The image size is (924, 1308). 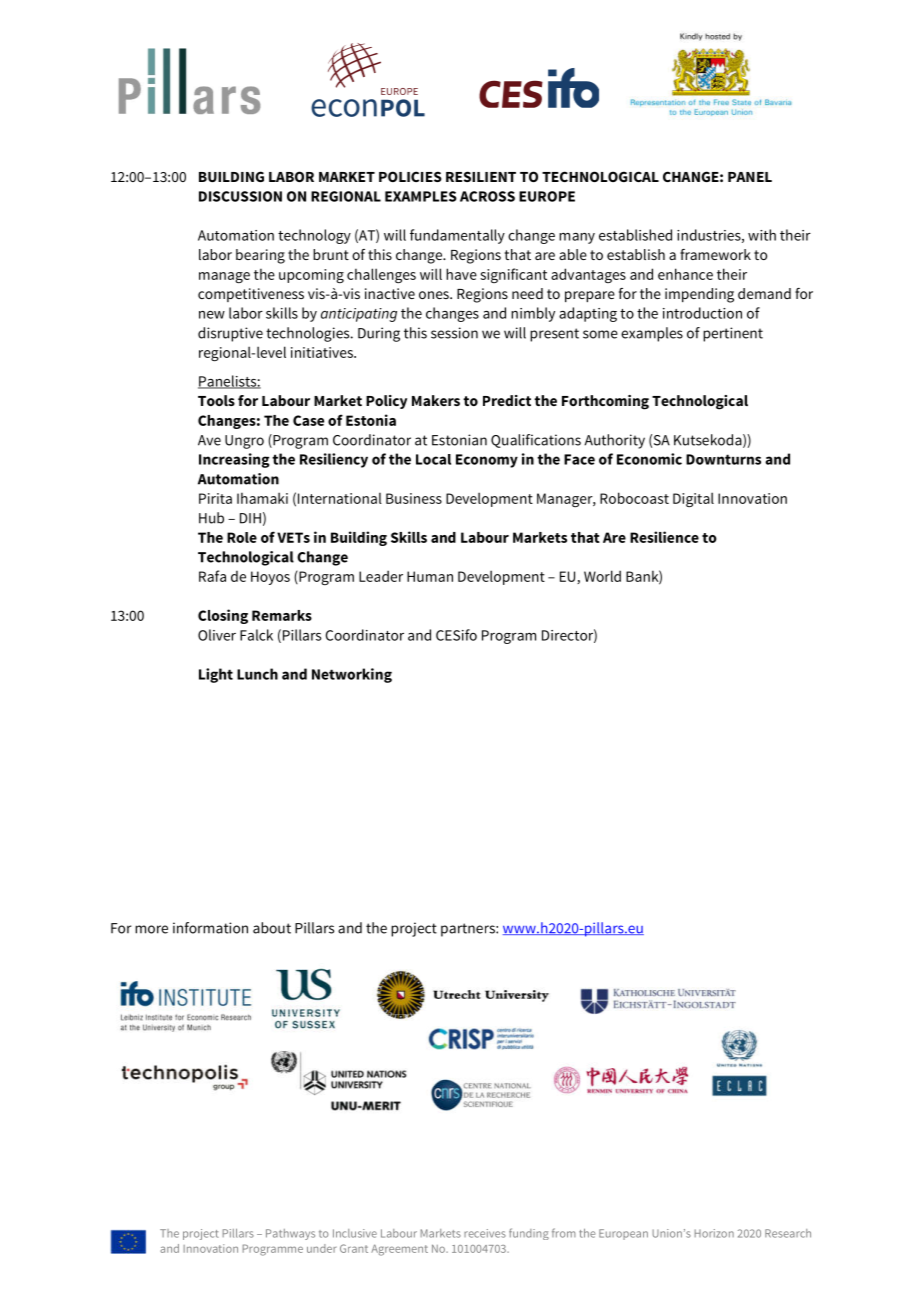 I want to click on information, so click(x=210, y=928).
